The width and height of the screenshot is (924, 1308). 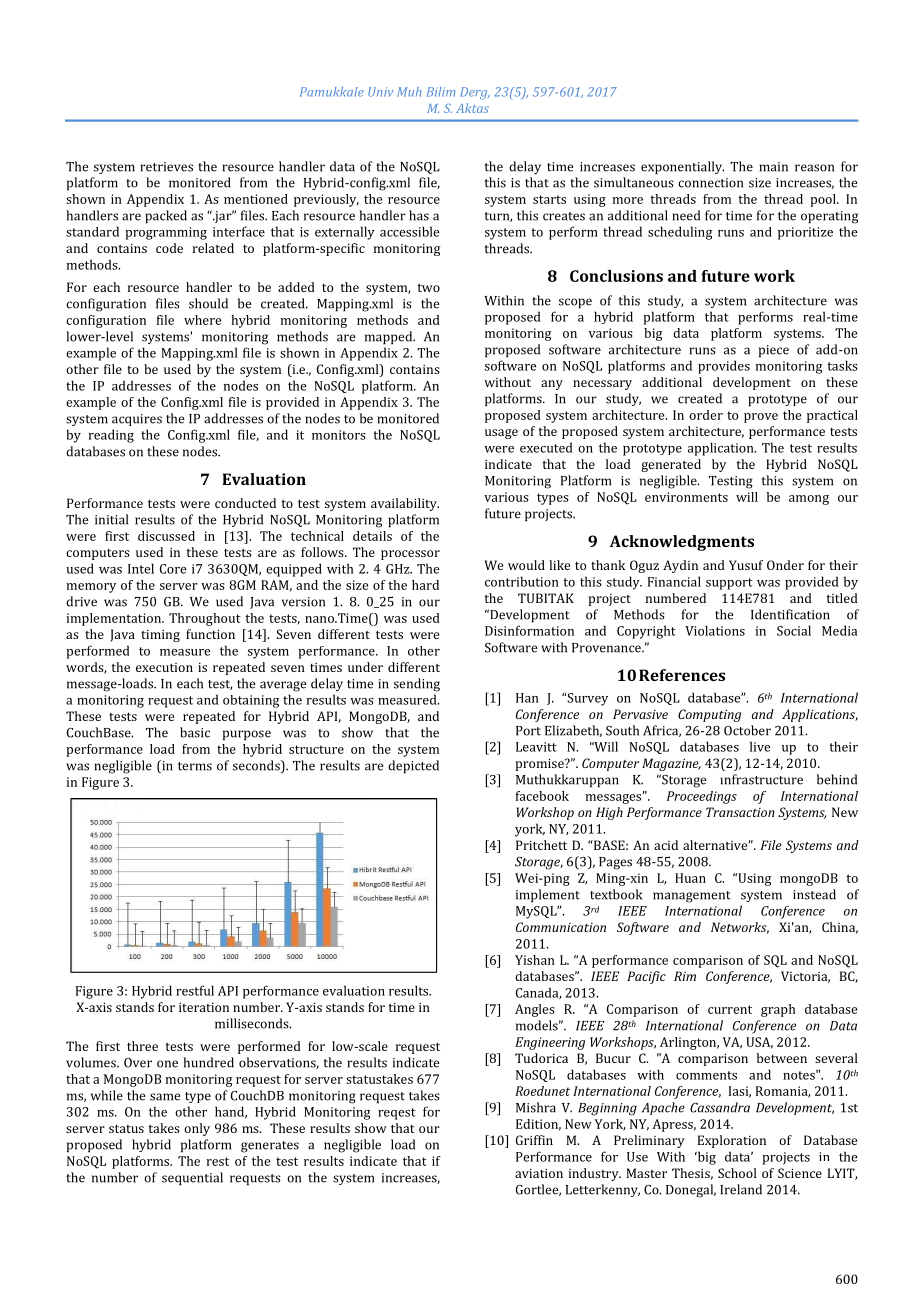 What do you see at coordinates (204, 1007) in the screenshot?
I see `iteration` at bounding box center [204, 1007].
